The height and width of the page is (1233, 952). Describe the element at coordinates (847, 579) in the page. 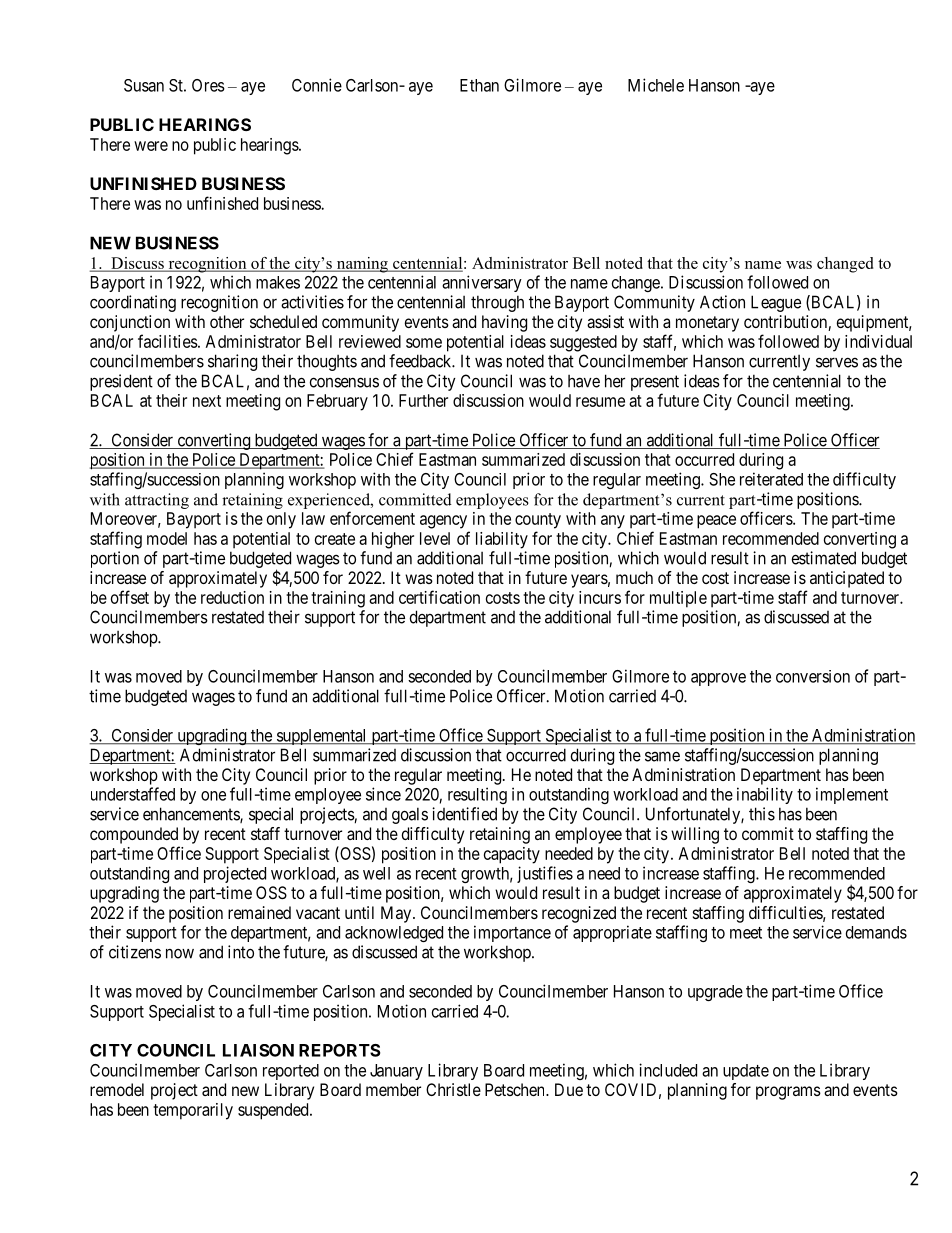

I see `anticipated` at that location.
